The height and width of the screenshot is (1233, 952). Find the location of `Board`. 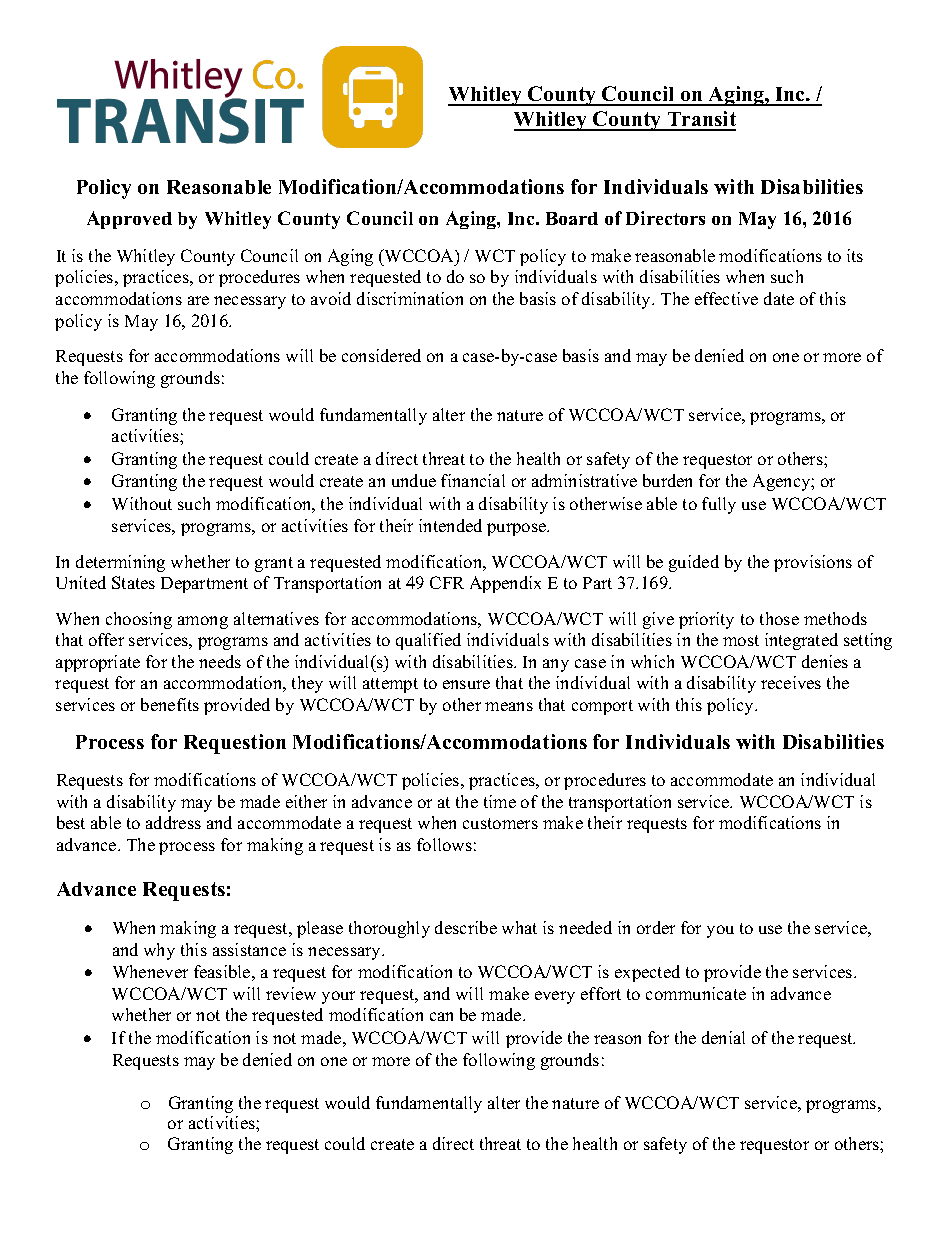

Board is located at coordinates (572, 218).
